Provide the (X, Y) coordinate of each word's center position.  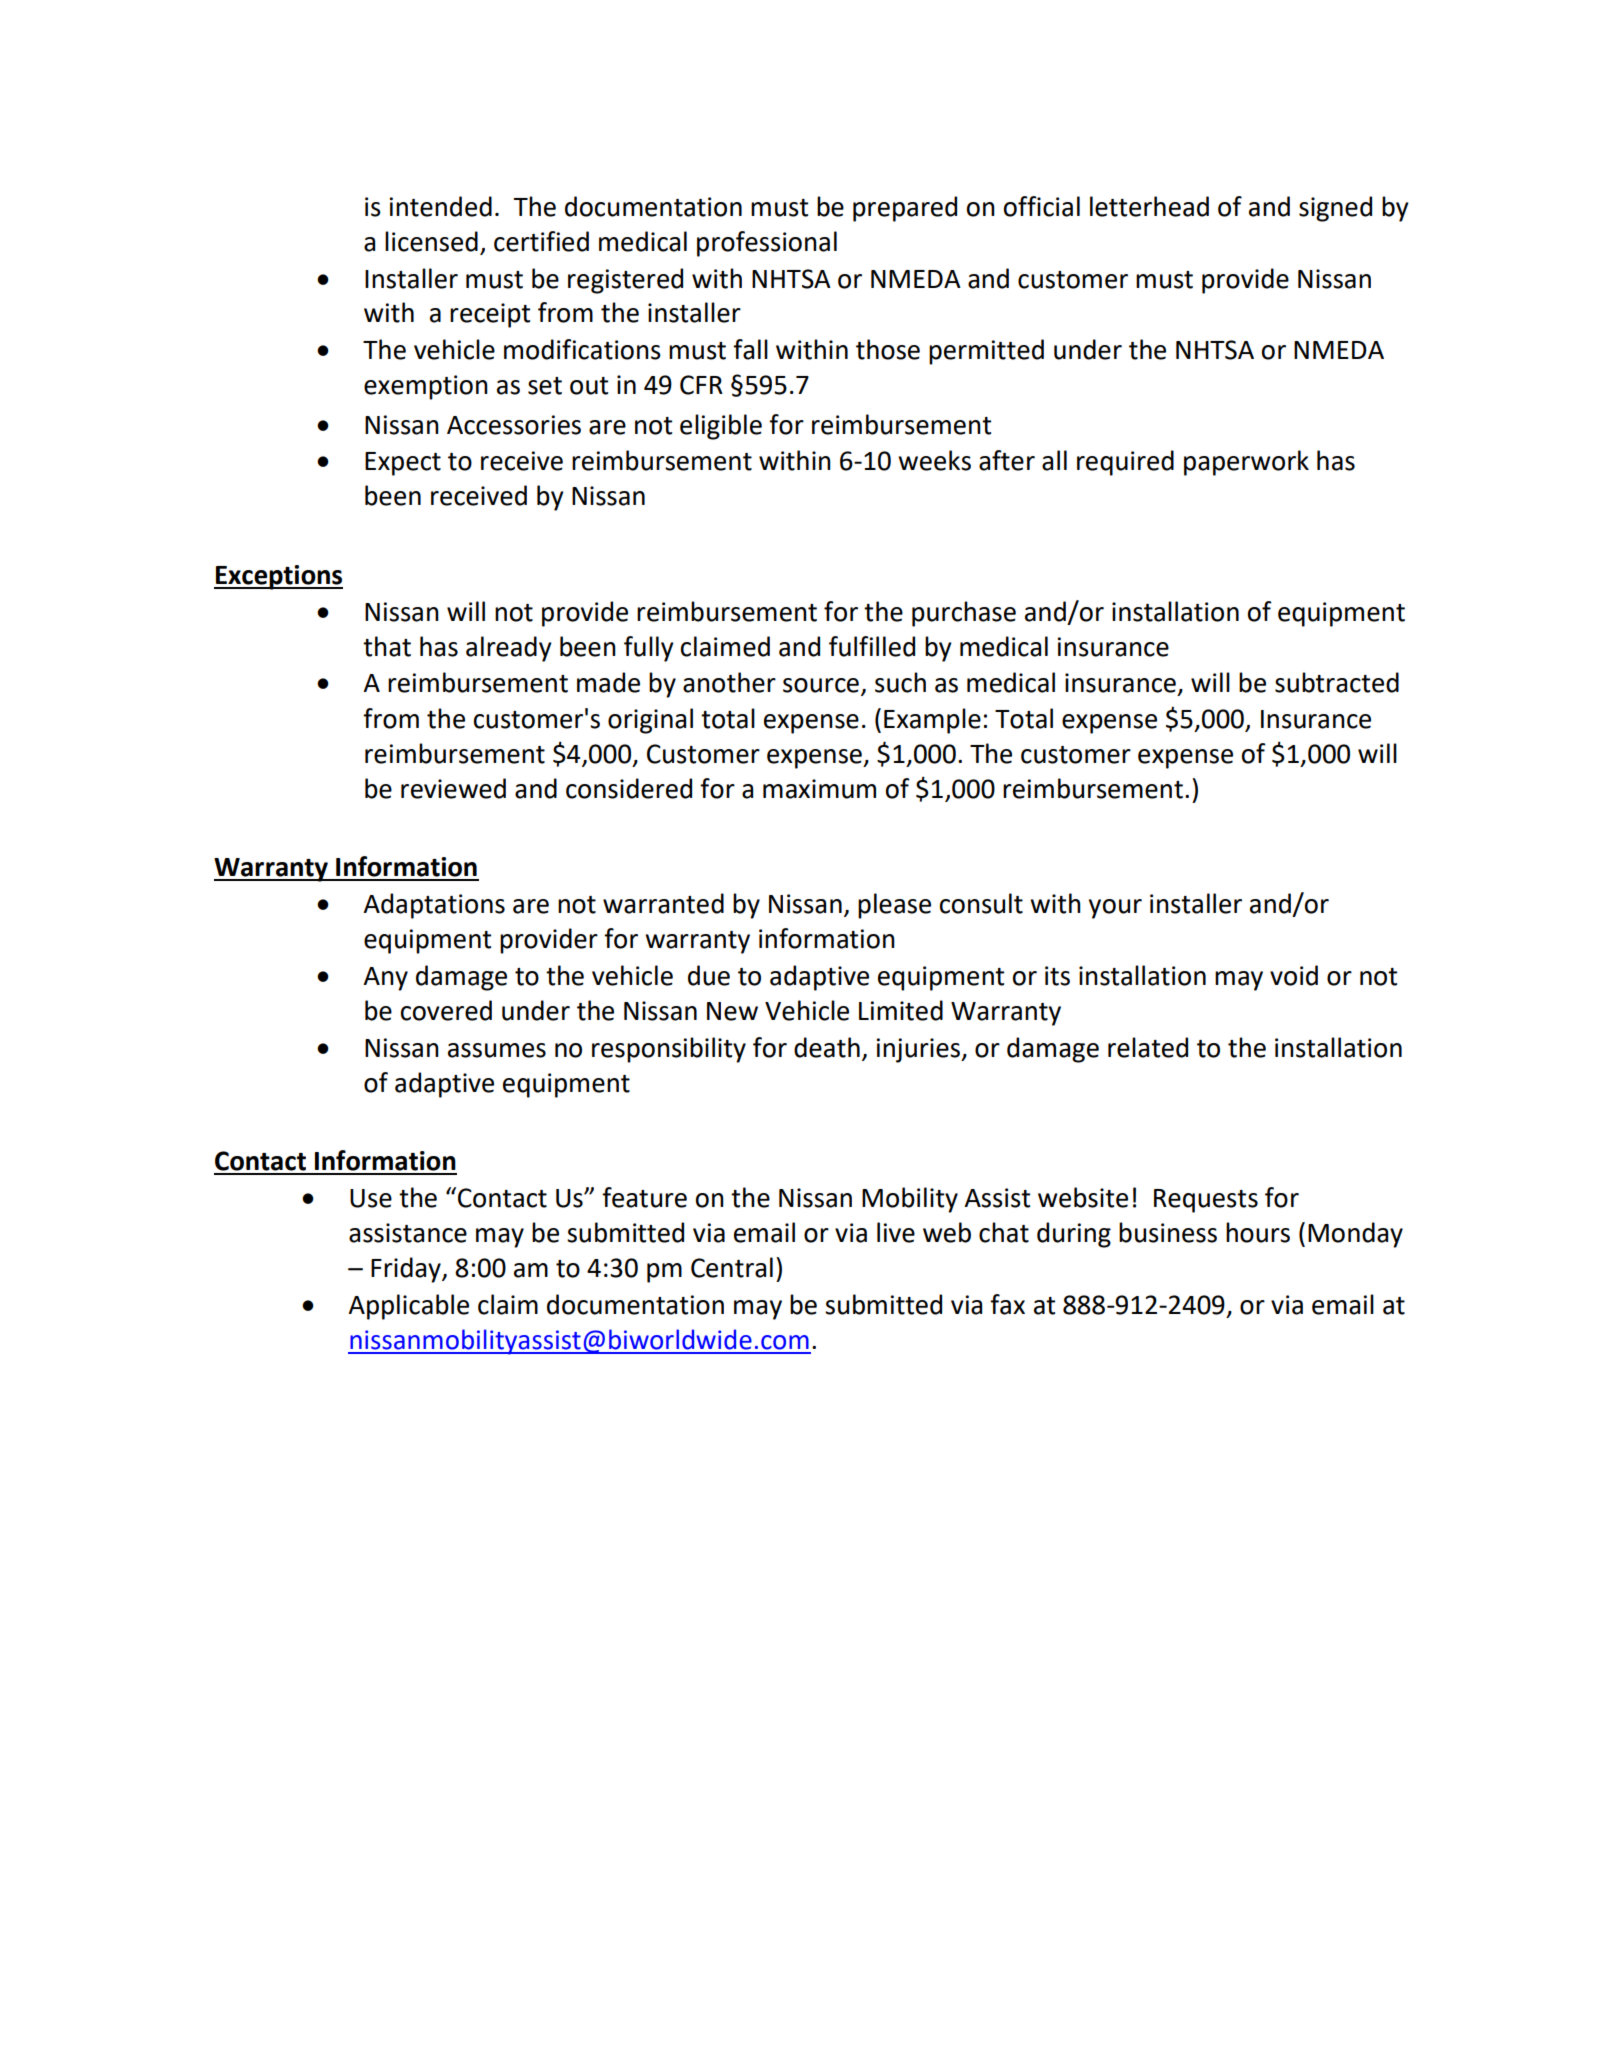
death (827, 1047)
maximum (819, 789)
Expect (403, 464)
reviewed (453, 788)
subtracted (1337, 682)
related (1148, 1047)
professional (767, 244)
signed (1335, 209)
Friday (407, 1270)
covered (446, 1010)
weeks (934, 460)
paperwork (1246, 463)
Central (732, 1267)
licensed (431, 241)
